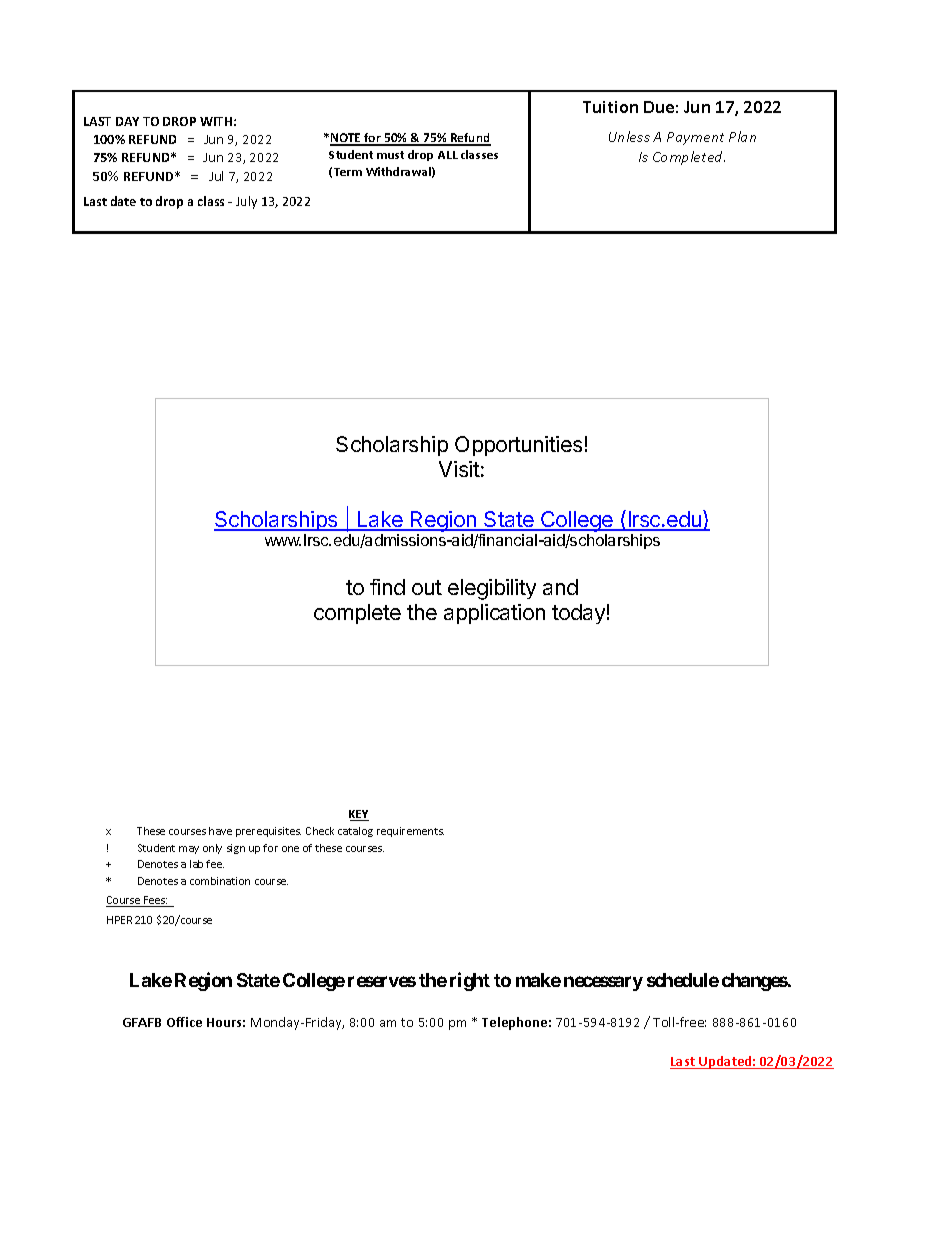 This image has width=952, height=1233. I want to click on right, so click(470, 981).
